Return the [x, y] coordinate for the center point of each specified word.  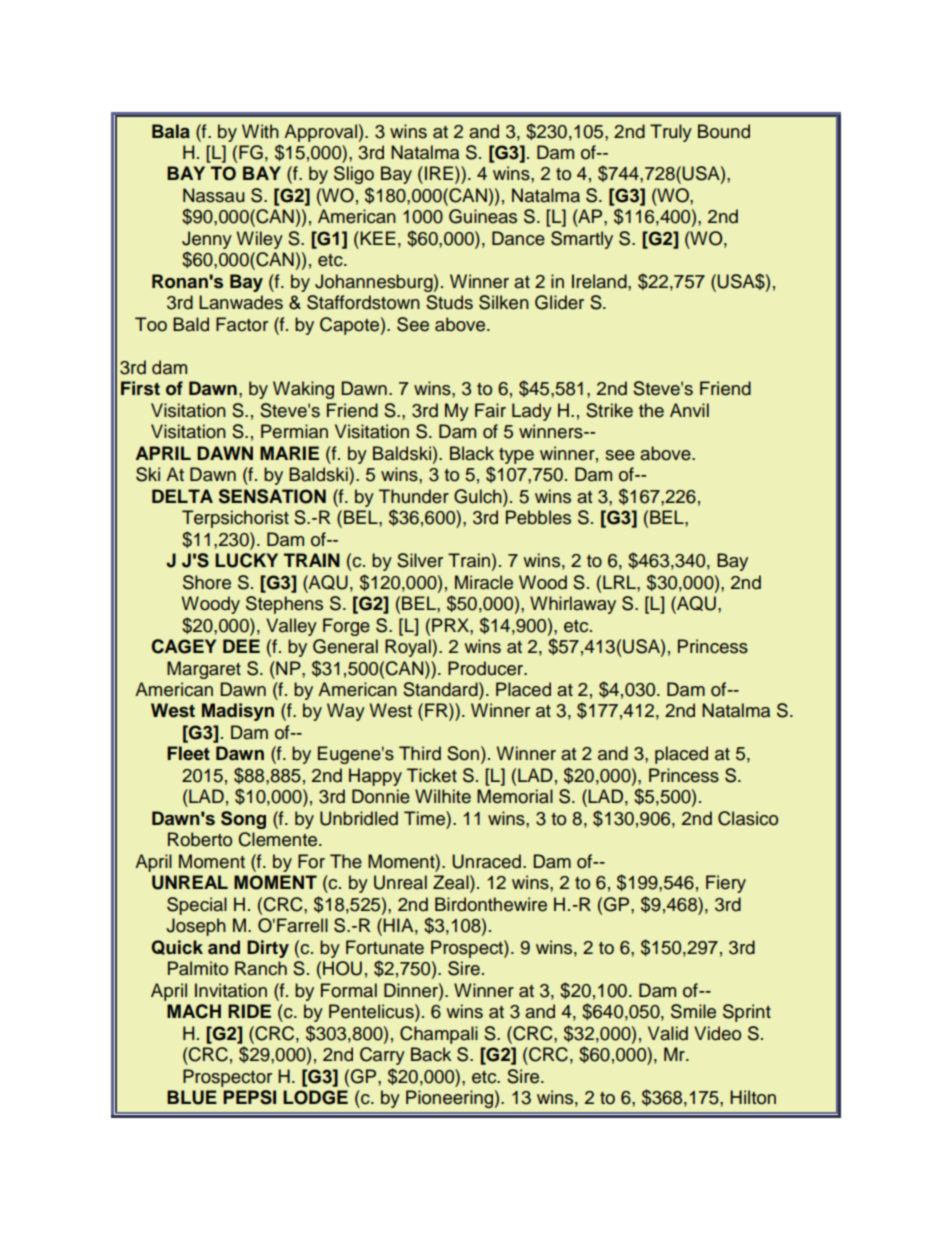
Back [431, 1054]
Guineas [483, 216]
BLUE [192, 1097]
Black [472, 453]
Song [243, 820]
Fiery [726, 884]
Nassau [214, 195]
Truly [671, 133]
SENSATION [272, 496]
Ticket [432, 775]
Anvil [689, 410]
